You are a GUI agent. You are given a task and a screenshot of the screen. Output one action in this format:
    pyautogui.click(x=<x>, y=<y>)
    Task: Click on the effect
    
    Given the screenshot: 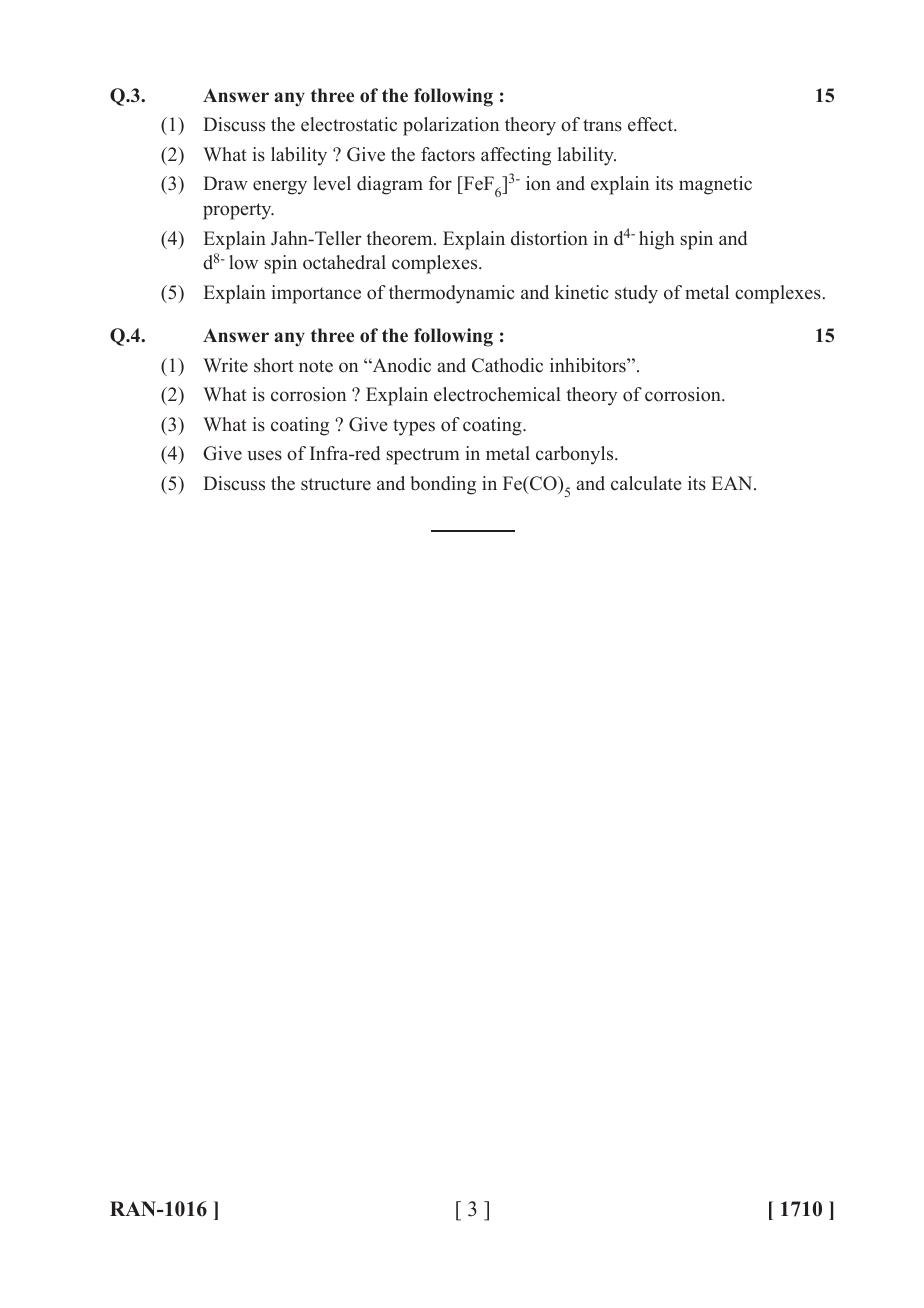 What is the action you would take?
    pyautogui.click(x=651, y=124)
